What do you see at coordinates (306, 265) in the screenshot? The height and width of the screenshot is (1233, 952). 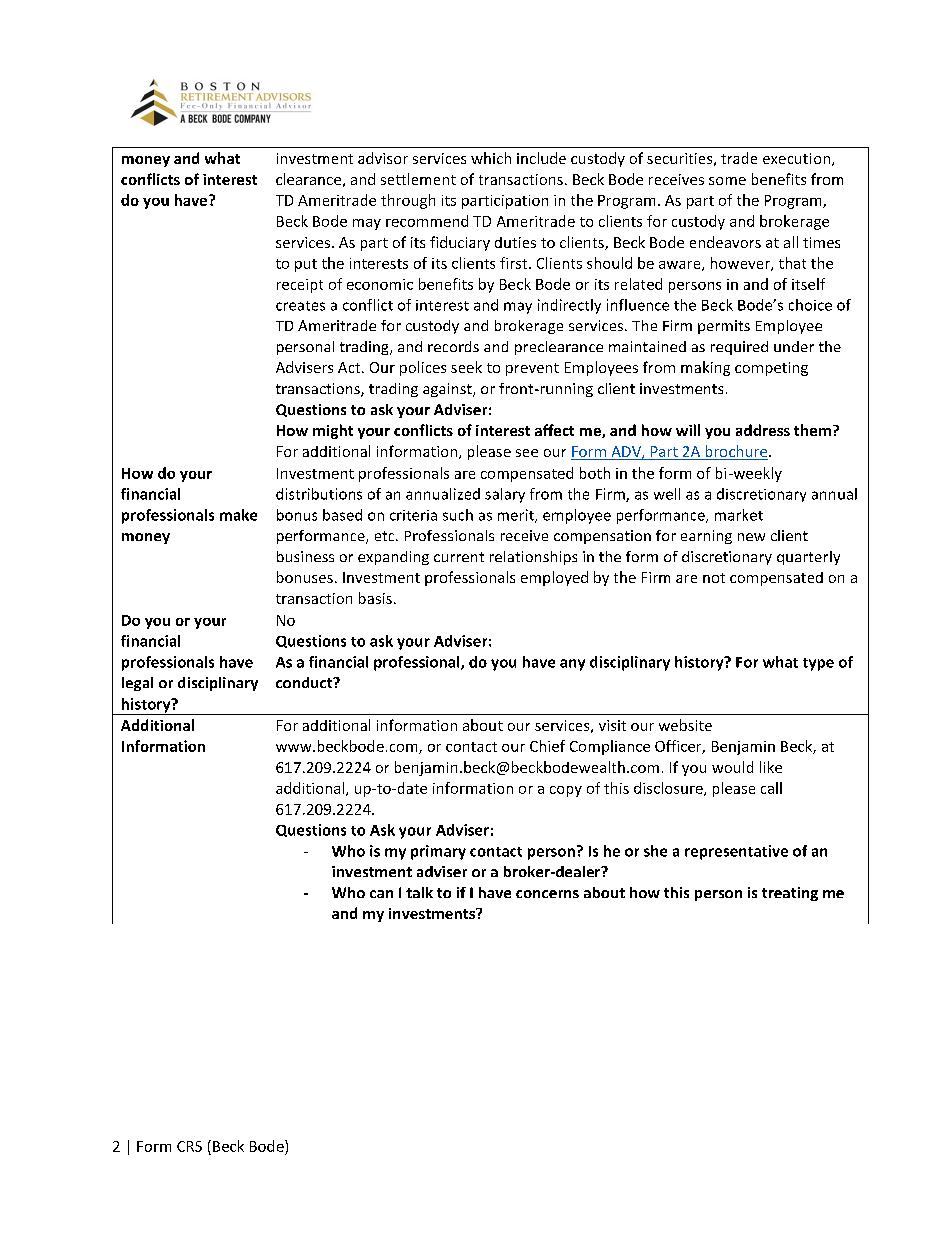 I see `put` at bounding box center [306, 265].
